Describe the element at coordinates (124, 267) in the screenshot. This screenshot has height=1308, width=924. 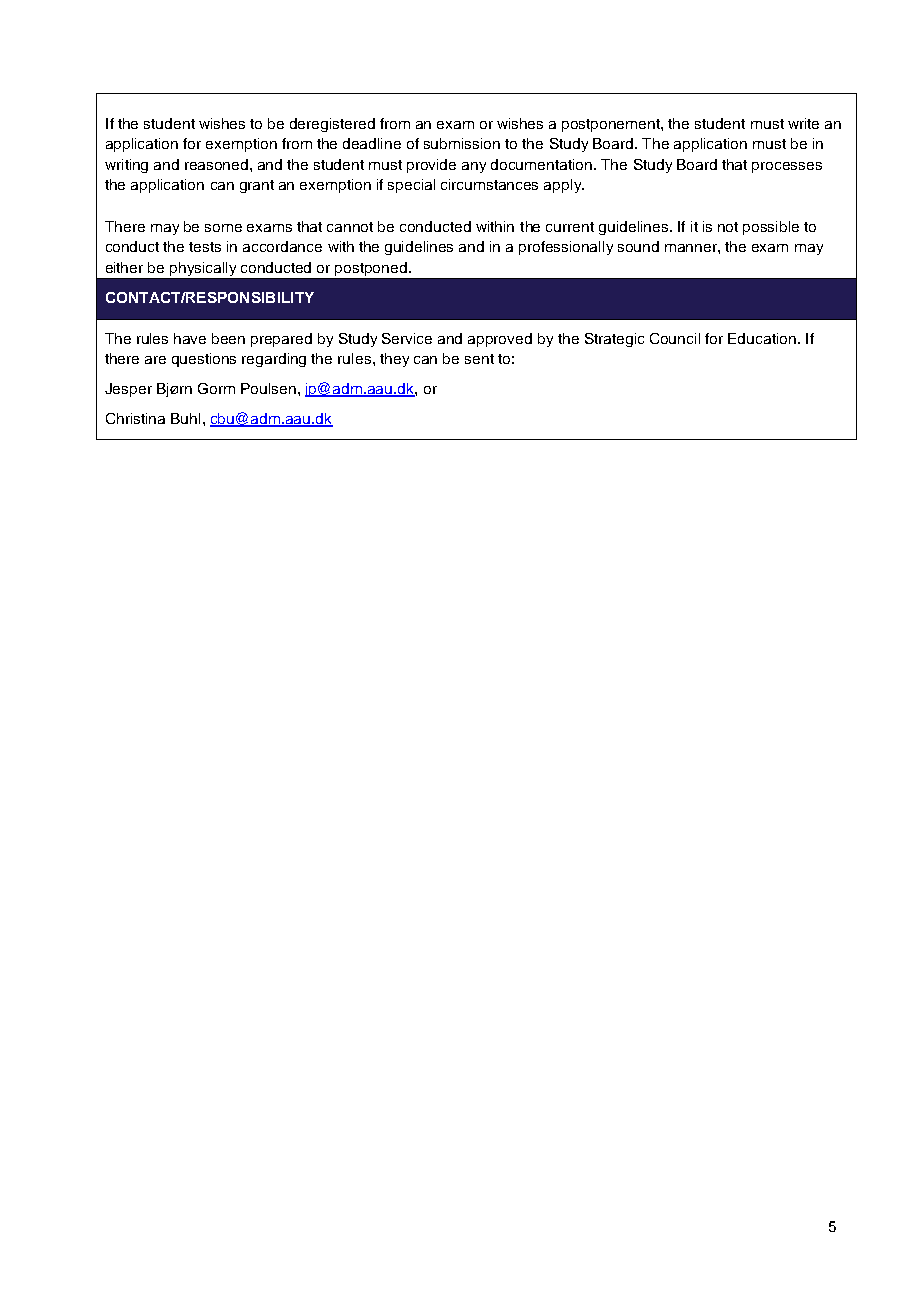
I see `either` at that location.
